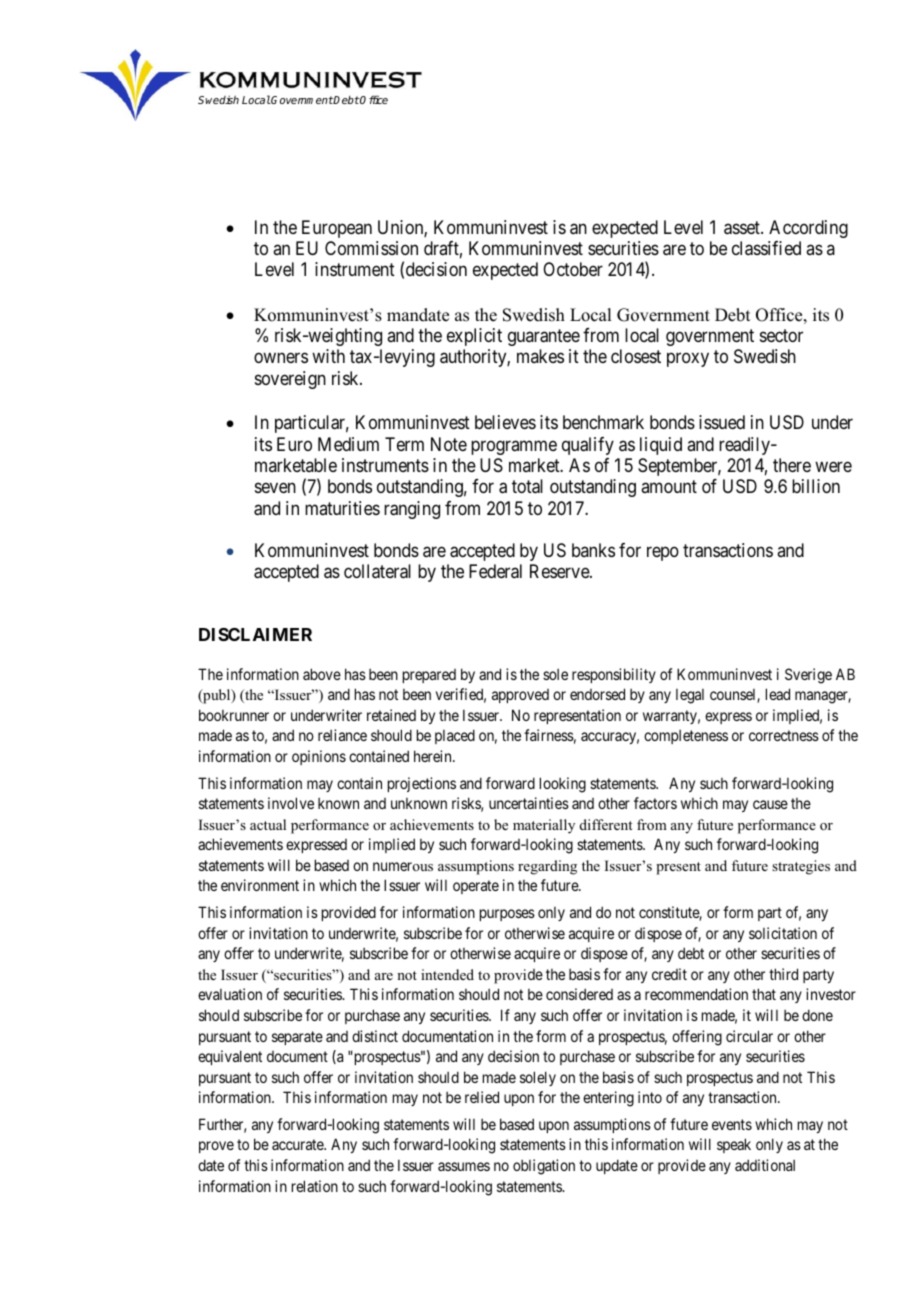  What do you see at coordinates (573, 269) in the screenshot?
I see `October` at bounding box center [573, 269].
